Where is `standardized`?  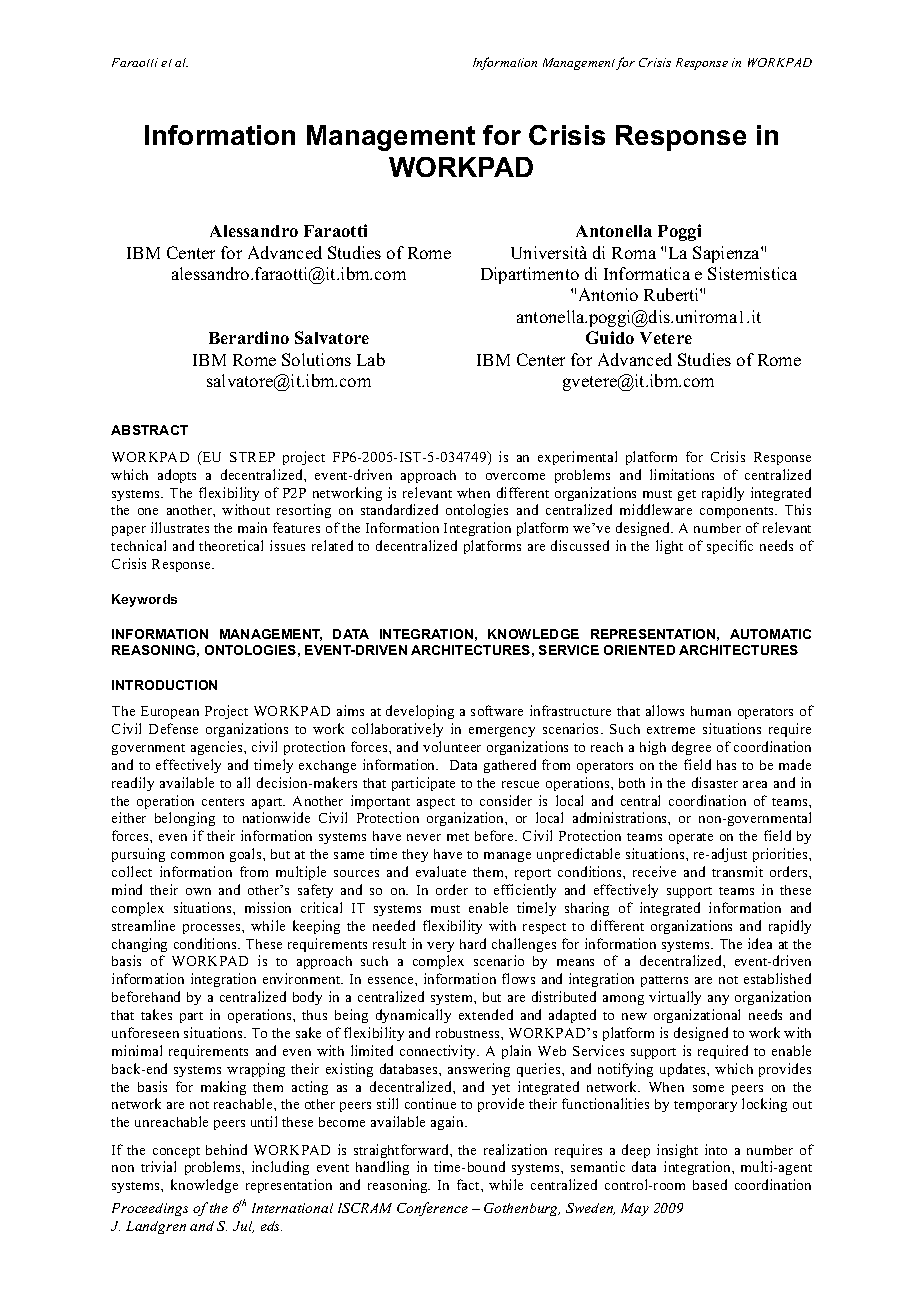
standardized is located at coordinates (399, 509).
